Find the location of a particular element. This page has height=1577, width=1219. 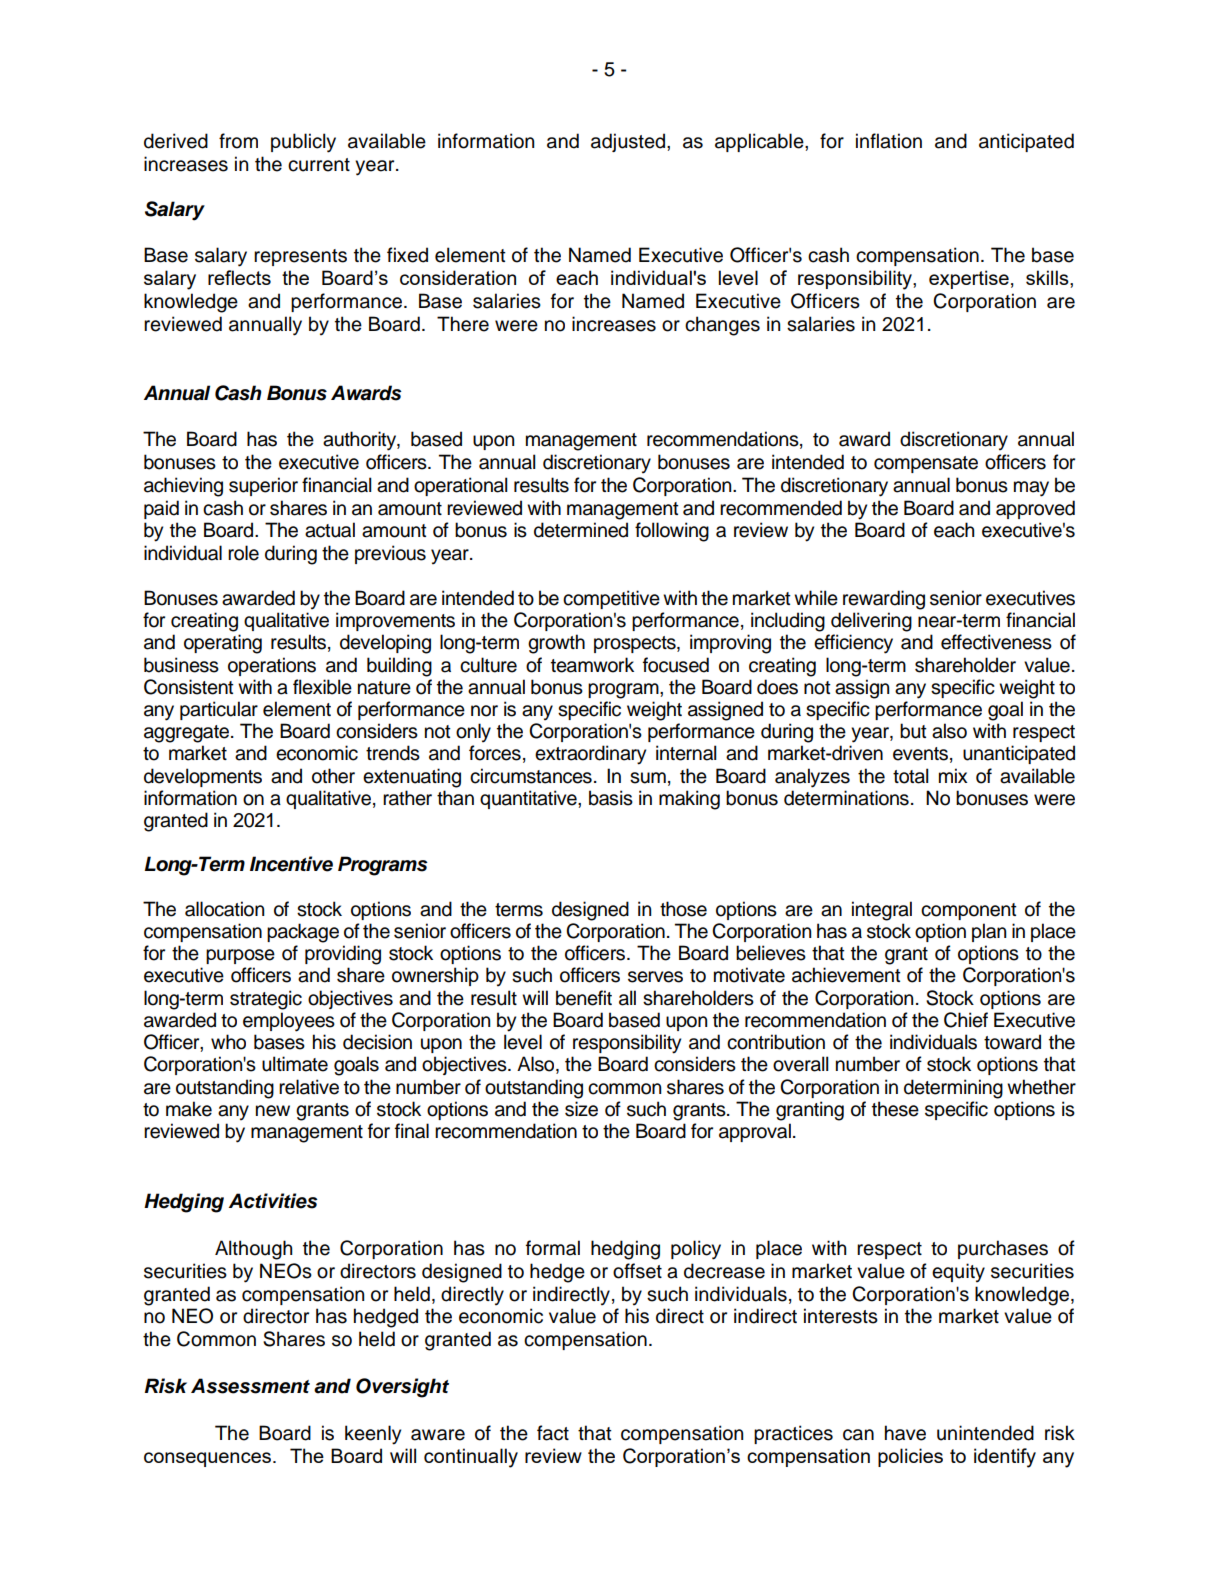

following is located at coordinates (672, 532).
